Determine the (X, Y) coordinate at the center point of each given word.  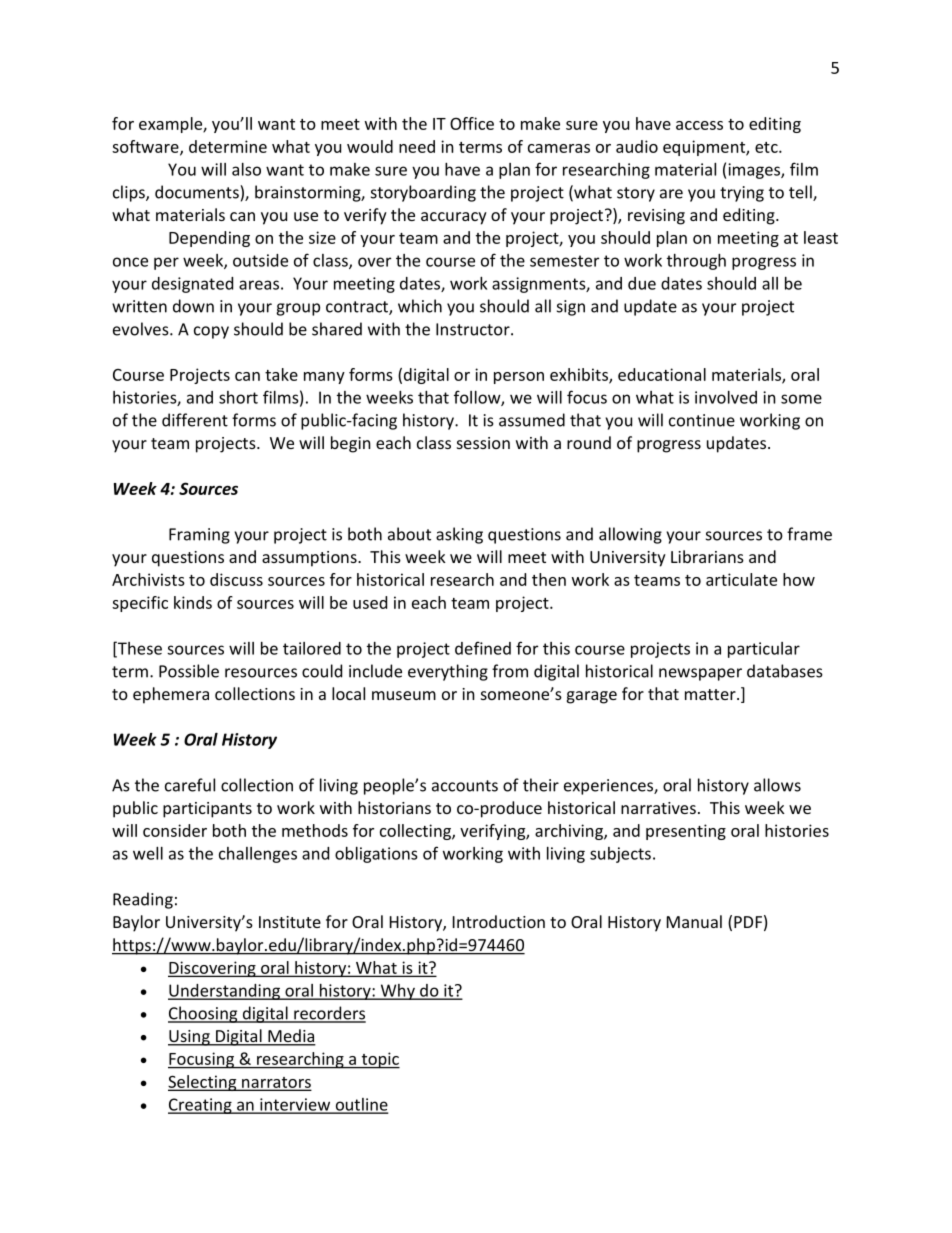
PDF (748, 922)
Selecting (203, 1083)
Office (472, 123)
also (246, 169)
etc (767, 147)
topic (379, 1060)
